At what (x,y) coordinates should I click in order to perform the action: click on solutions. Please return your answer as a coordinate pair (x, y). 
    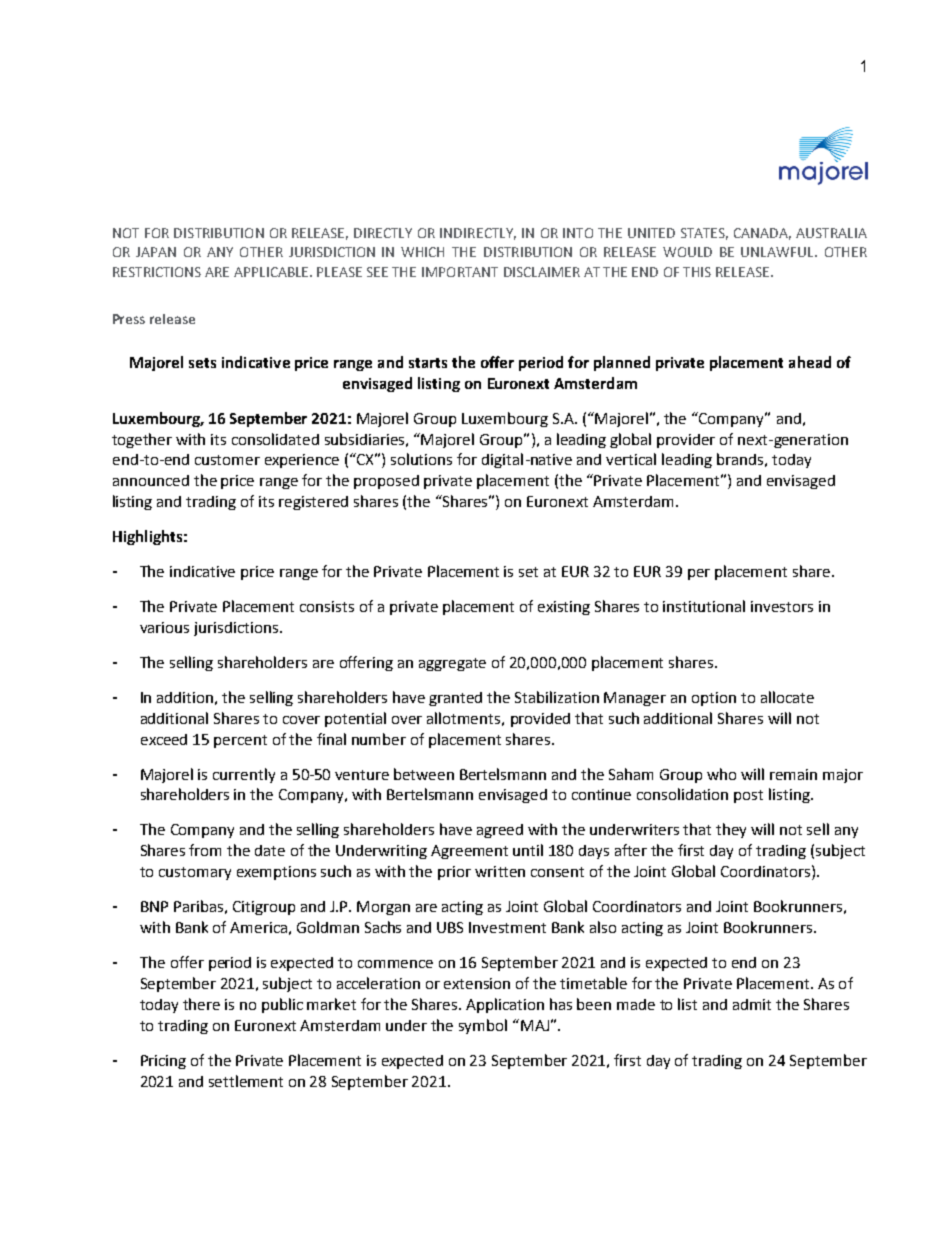
    Looking at the image, I should click on (421, 459).
